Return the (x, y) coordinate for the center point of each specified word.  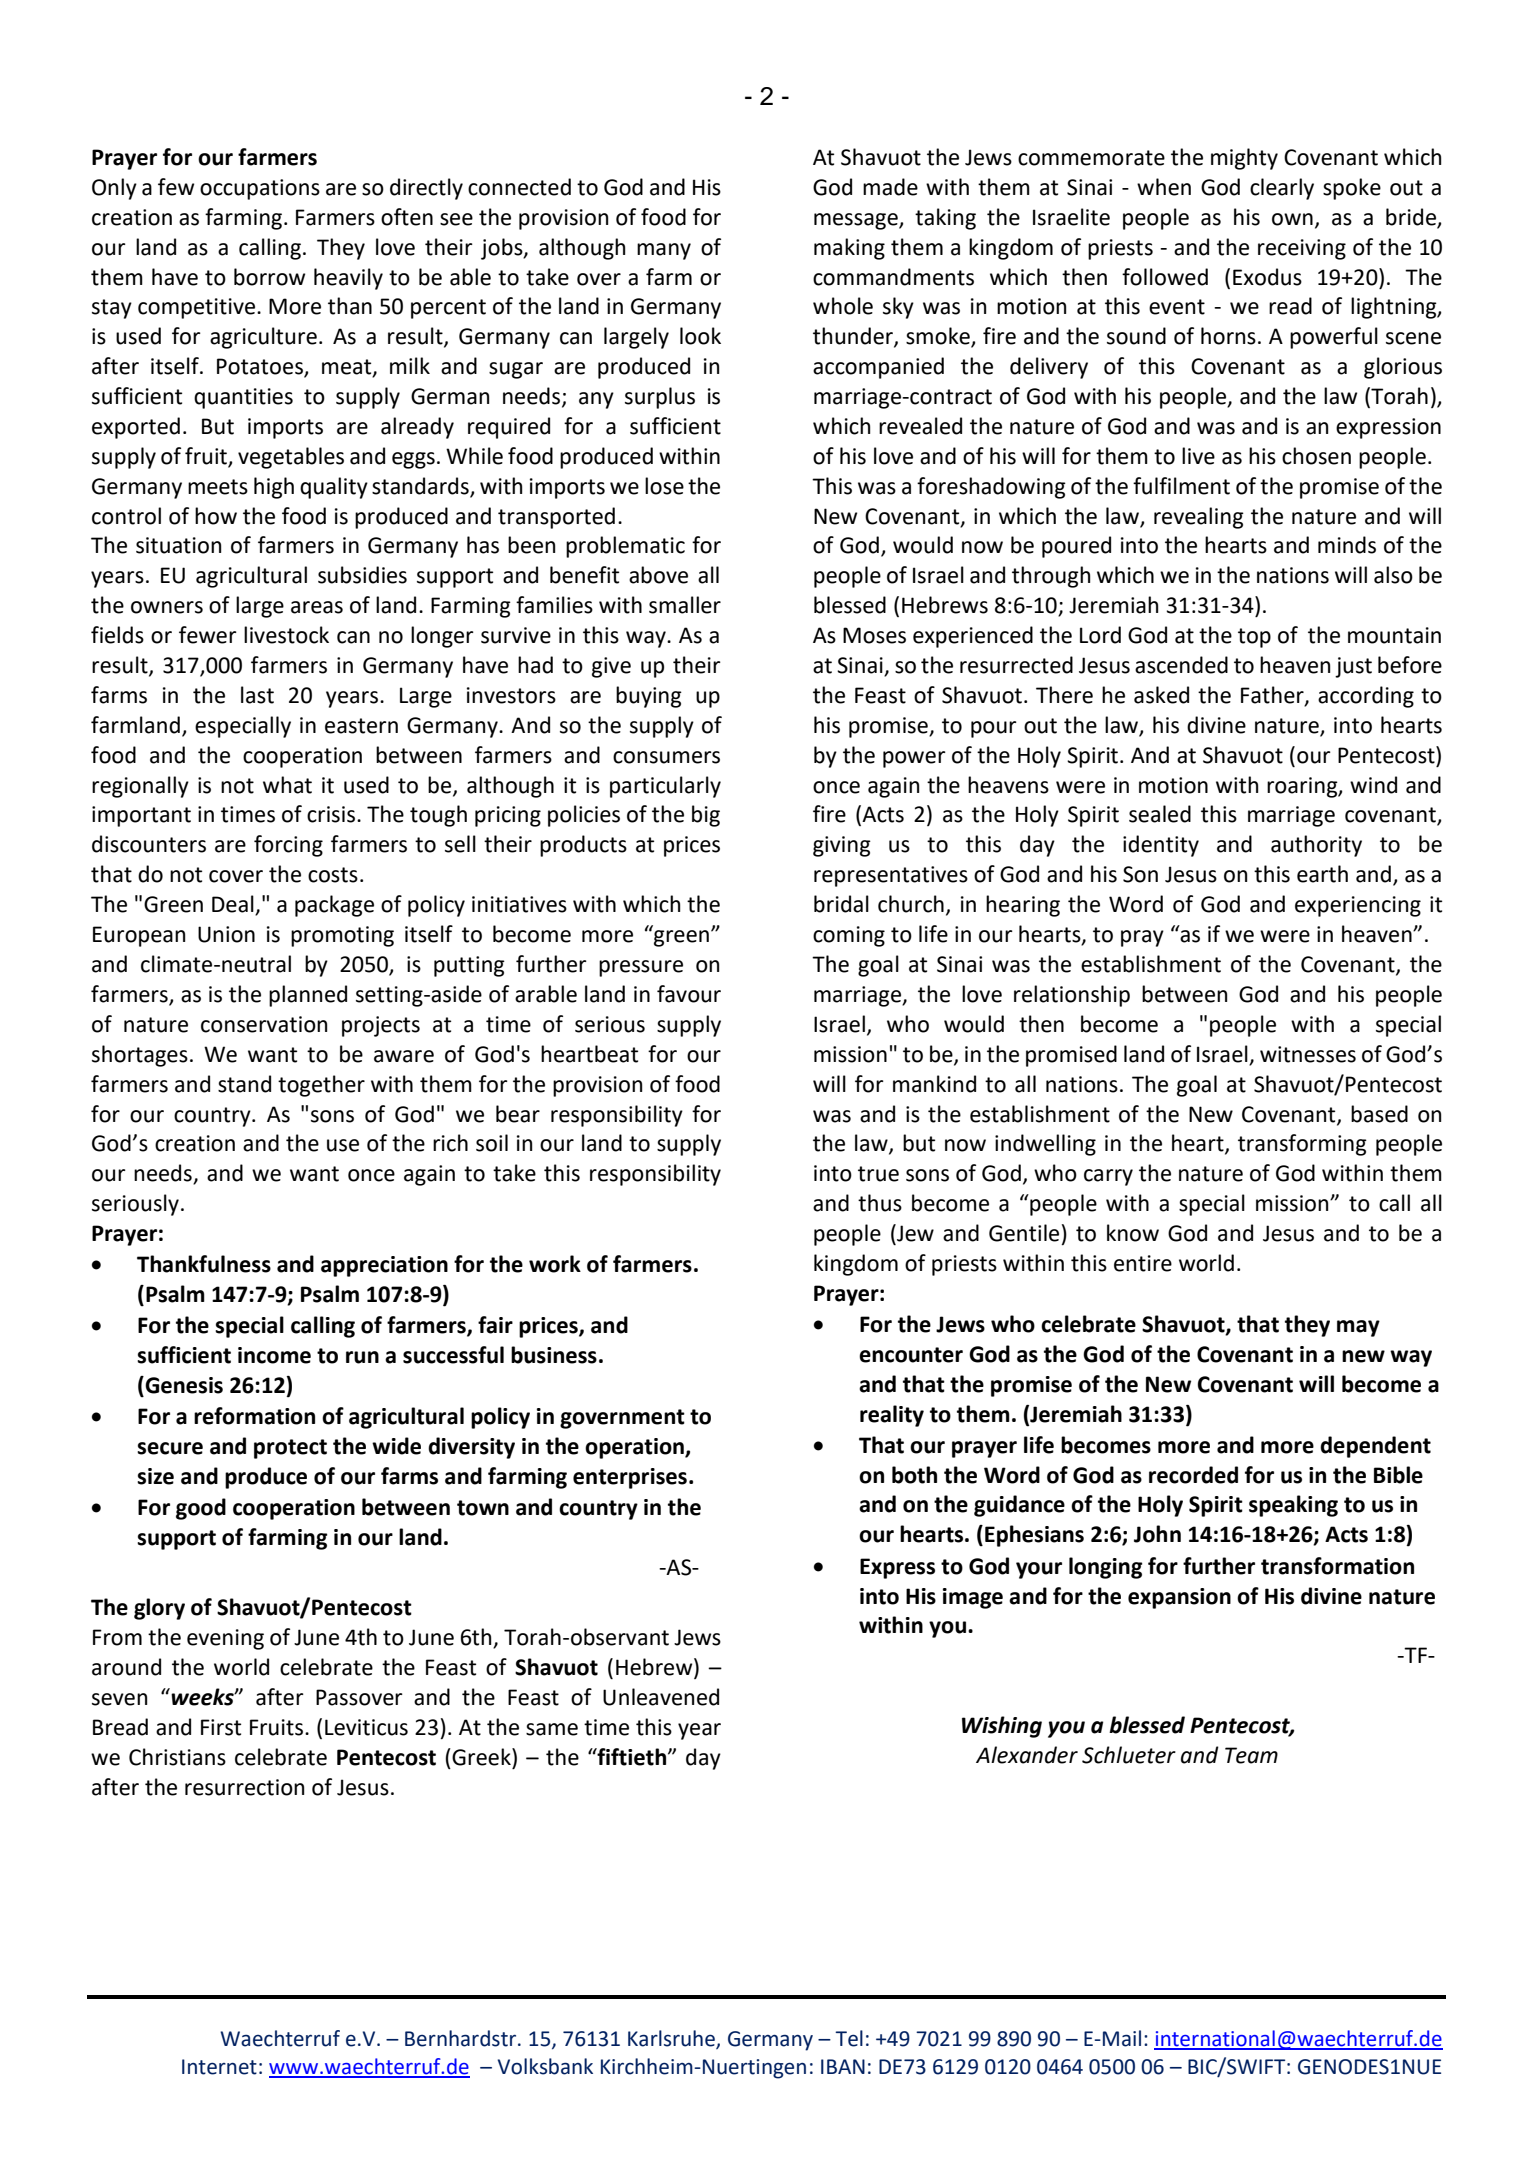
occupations (260, 189)
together (321, 1086)
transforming (1302, 1145)
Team (1251, 1755)
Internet (219, 2067)
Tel (849, 2038)
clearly (1282, 189)
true (878, 1174)
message (857, 221)
